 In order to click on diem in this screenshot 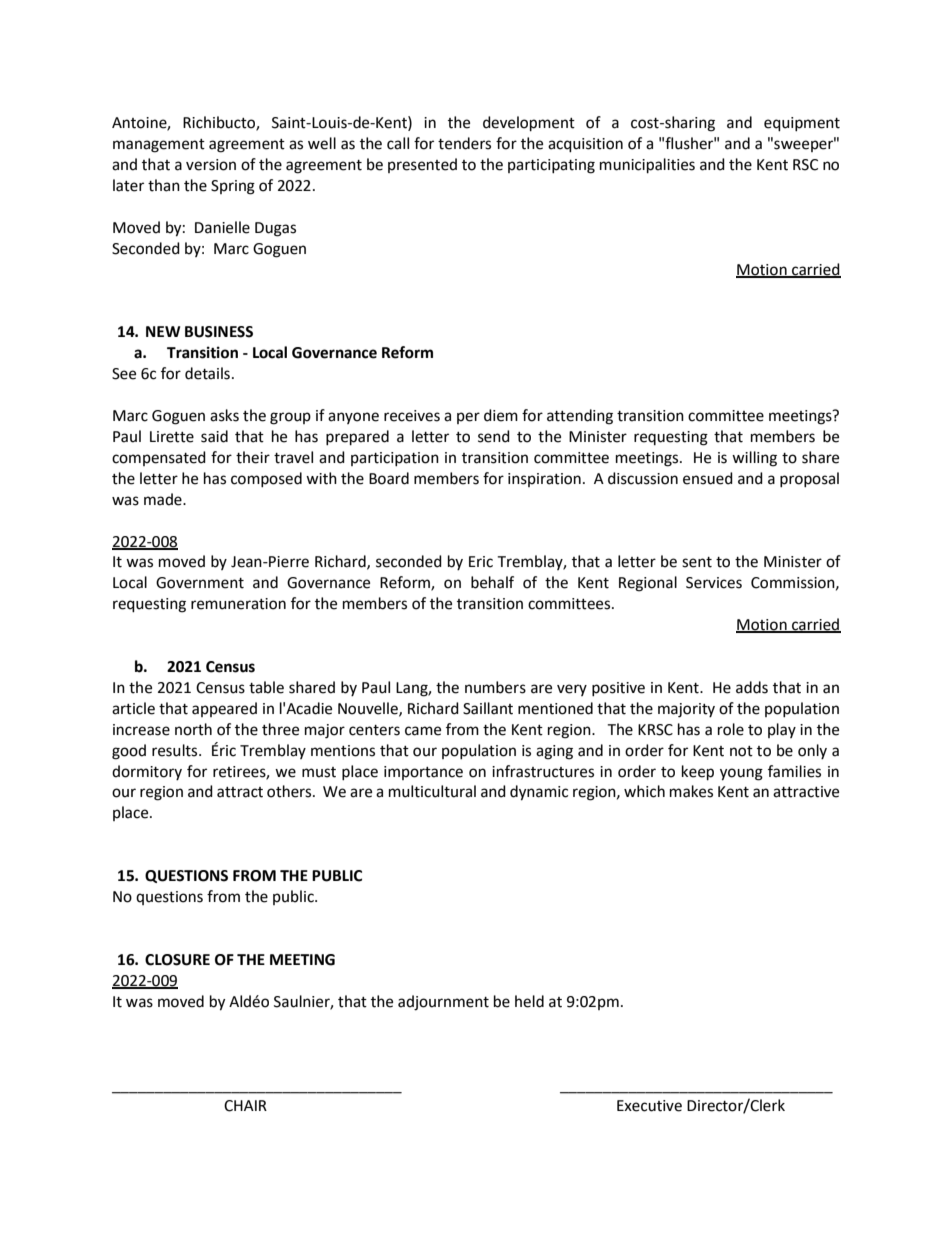, I will do `click(501, 415)`.
